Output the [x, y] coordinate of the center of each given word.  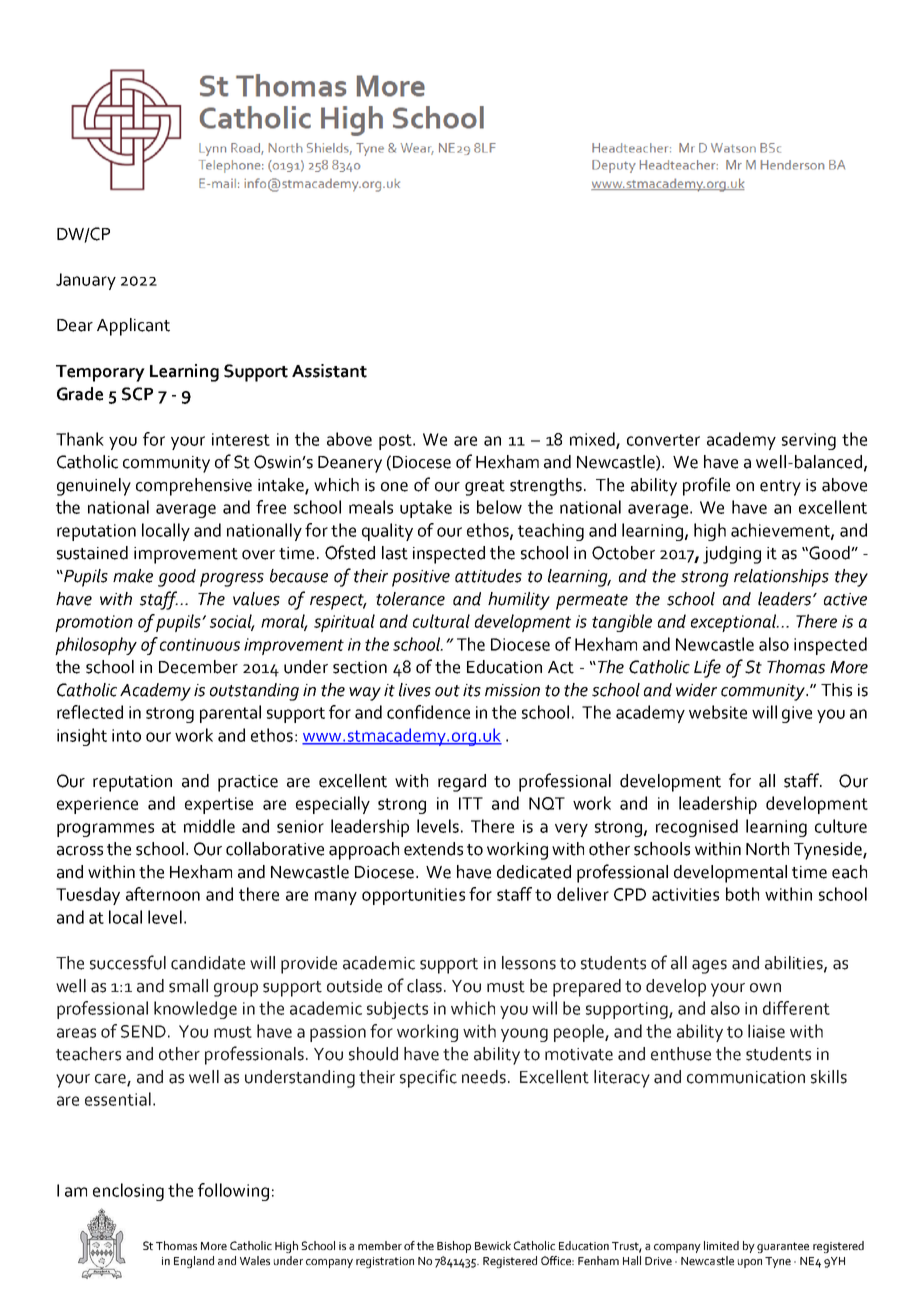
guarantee [783, 1247]
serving [809, 441]
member [380, 1245]
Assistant [329, 371]
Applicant [133, 327]
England [194, 1262]
